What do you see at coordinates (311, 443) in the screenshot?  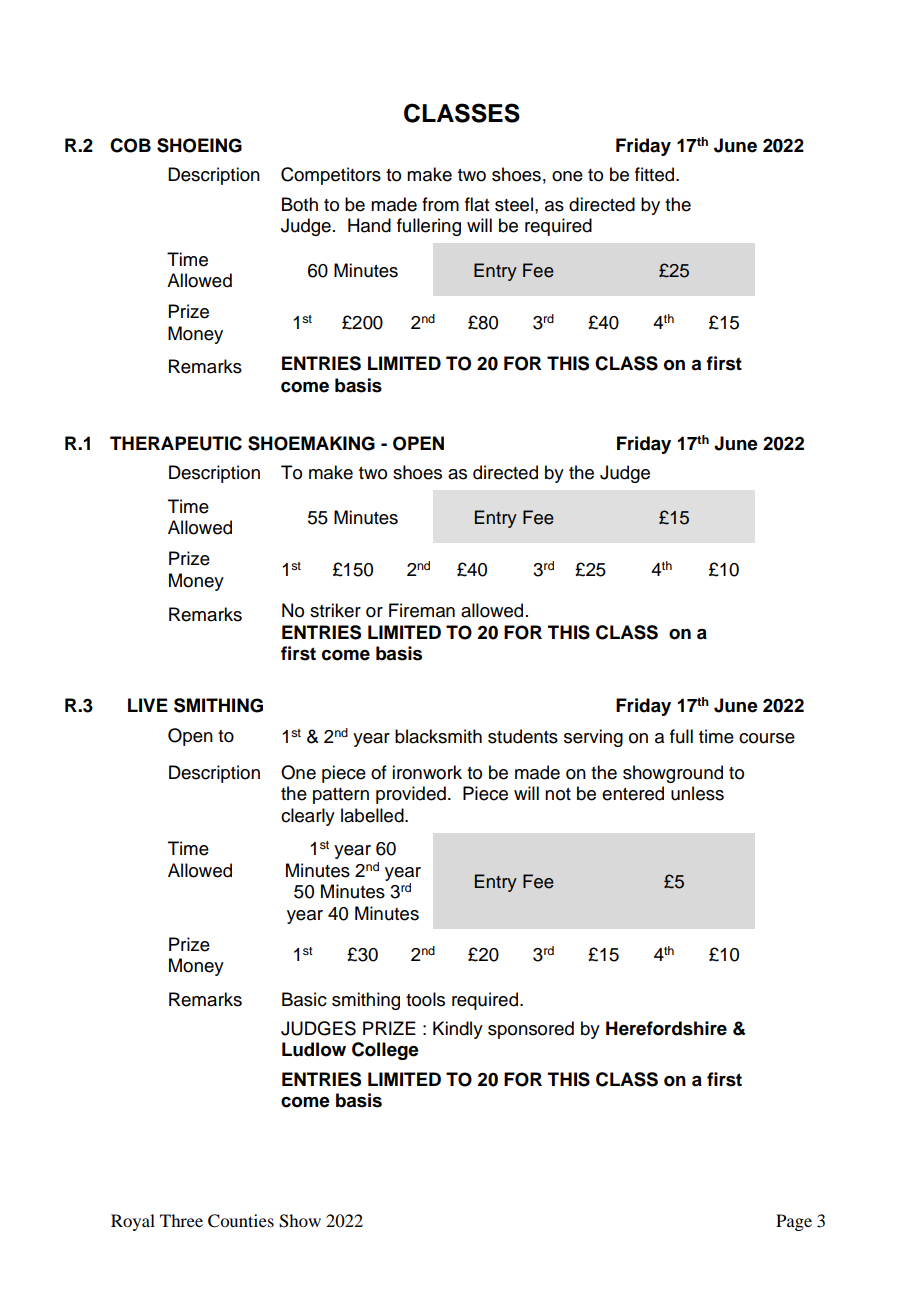 I see `SHOEMAKING` at bounding box center [311, 443].
